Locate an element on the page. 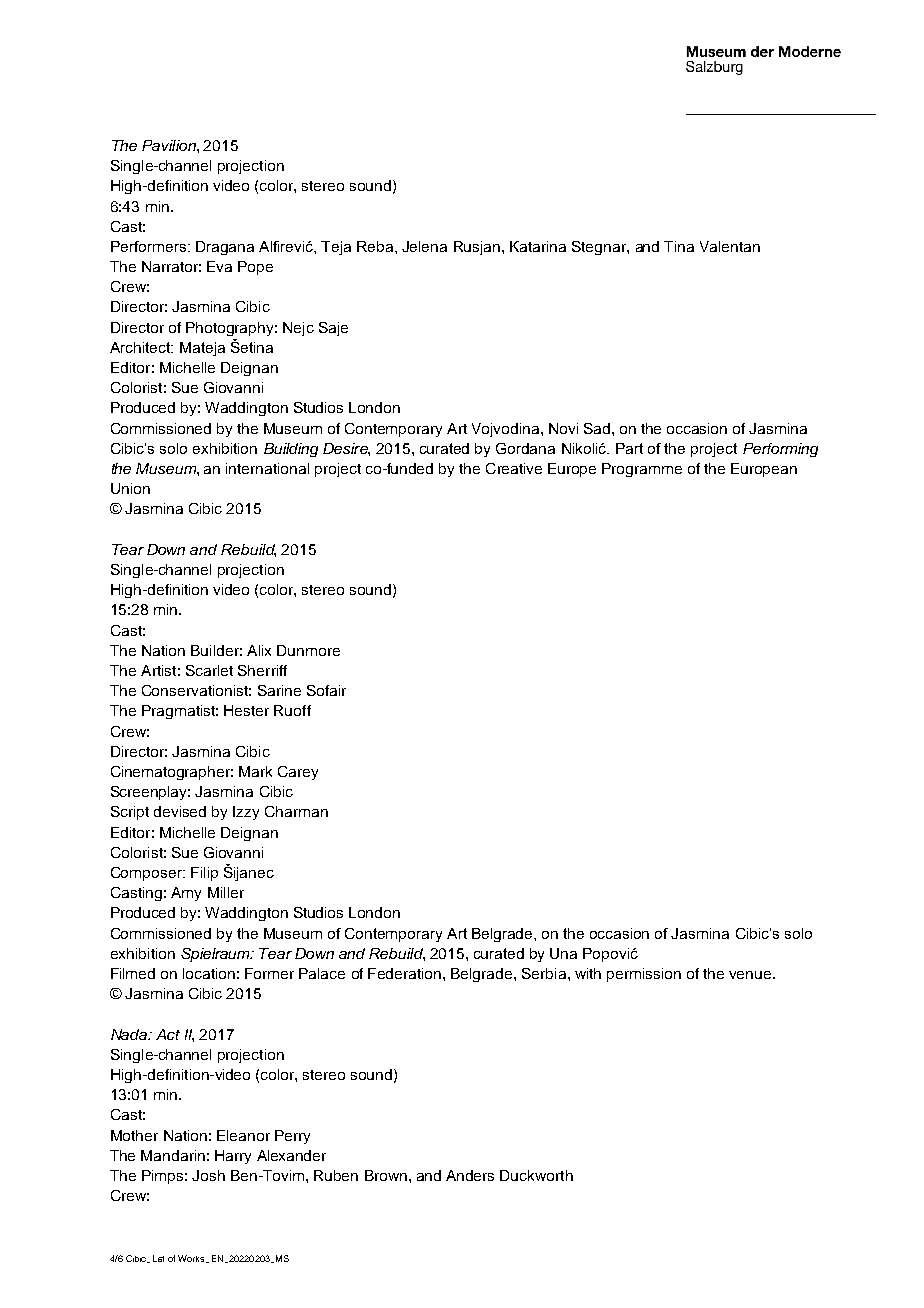 The image size is (924, 1308). Federation is located at coordinates (406, 973).
